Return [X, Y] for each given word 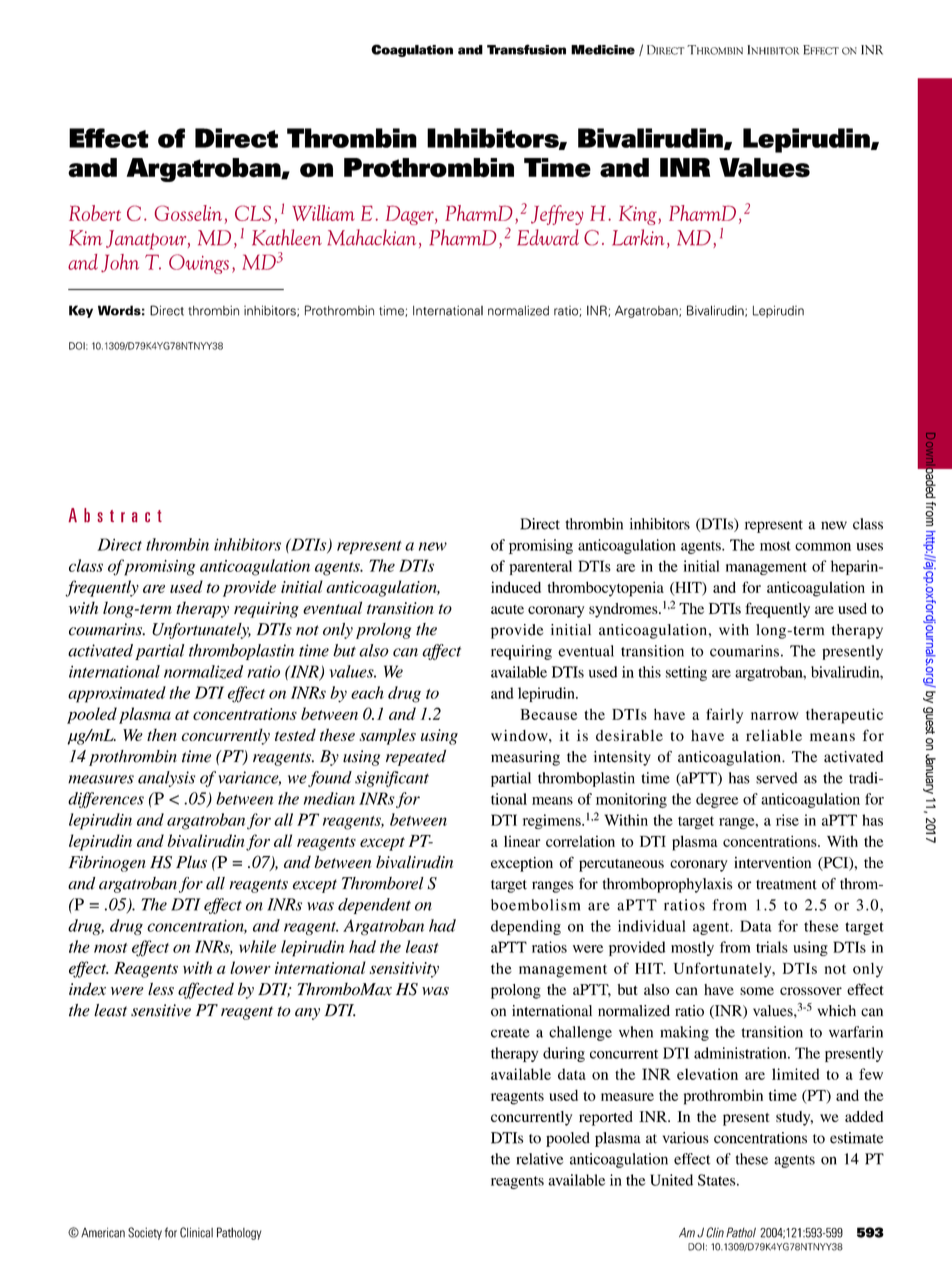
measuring [525, 758]
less [161, 989]
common [823, 547]
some [757, 991]
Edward [548, 237]
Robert [95, 213]
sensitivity [404, 970]
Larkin [638, 237]
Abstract [115, 515]
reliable [774, 735]
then [162, 735]
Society [145, 1233]
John [120, 263]
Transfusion [526, 49]
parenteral [540, 567]
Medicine [603, 50]
